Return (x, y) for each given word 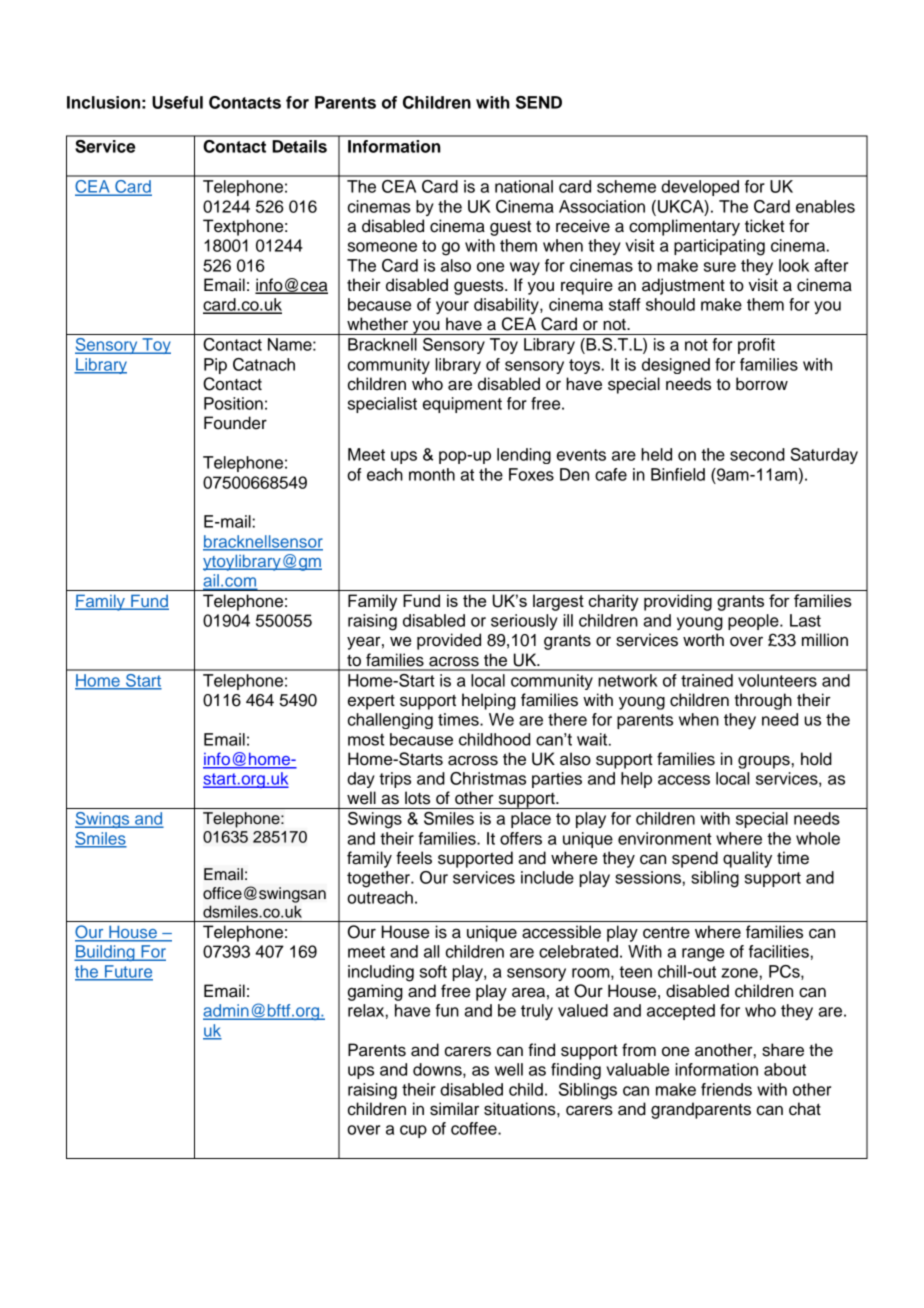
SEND (539, 102)
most (366, 739)
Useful (177, 102)
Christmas (488, 778)
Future (128, 972)
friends (726, 1089)
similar (454, 1109)
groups (764, 762)
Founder (235, 423)
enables (825, 206)
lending (524, 456)
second (757, 454)
